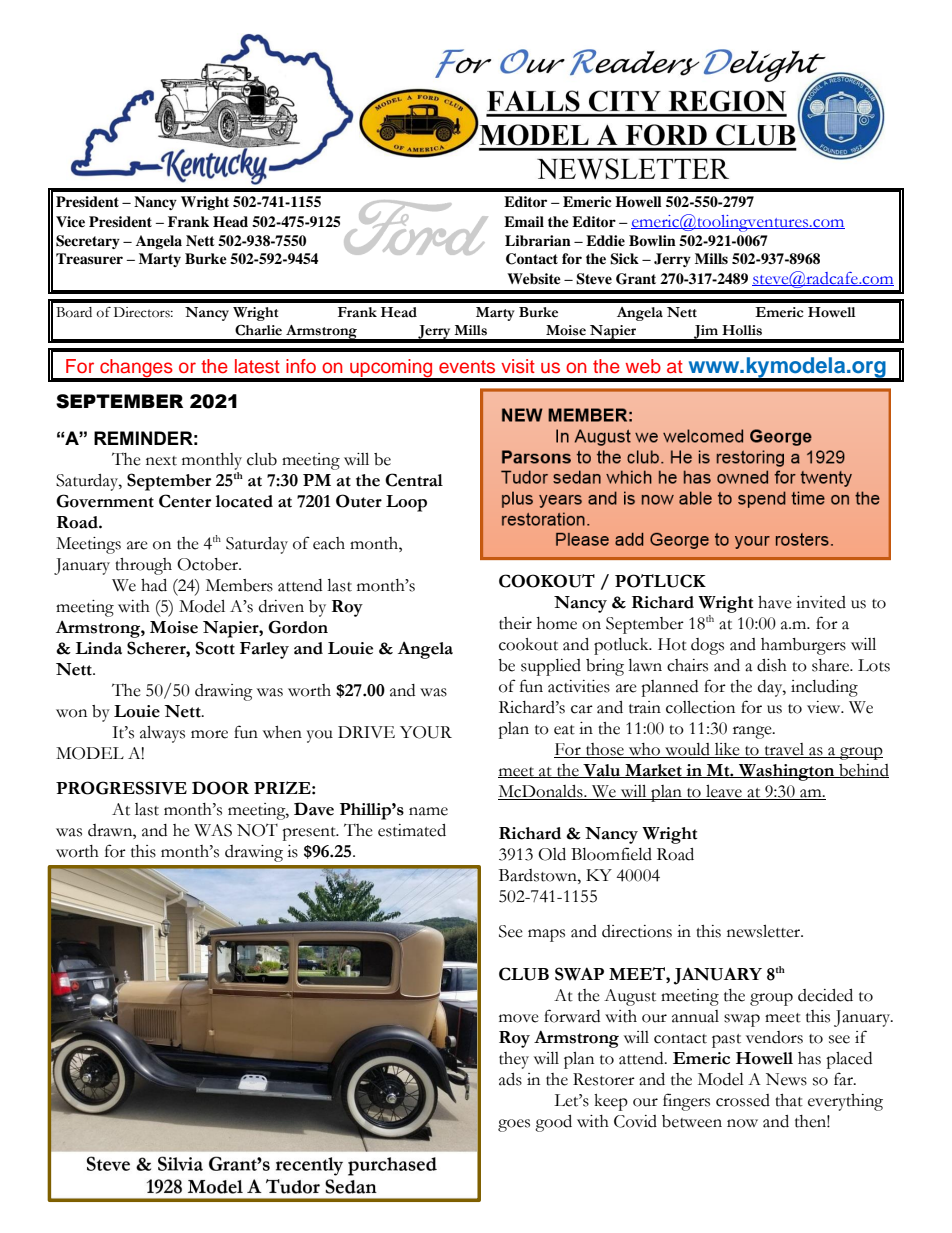 The height and width of the document is (1233, 952). What do you see at coordinates (789, 1100) in the document?
I see `that` at bounding box center [789, 1100].
